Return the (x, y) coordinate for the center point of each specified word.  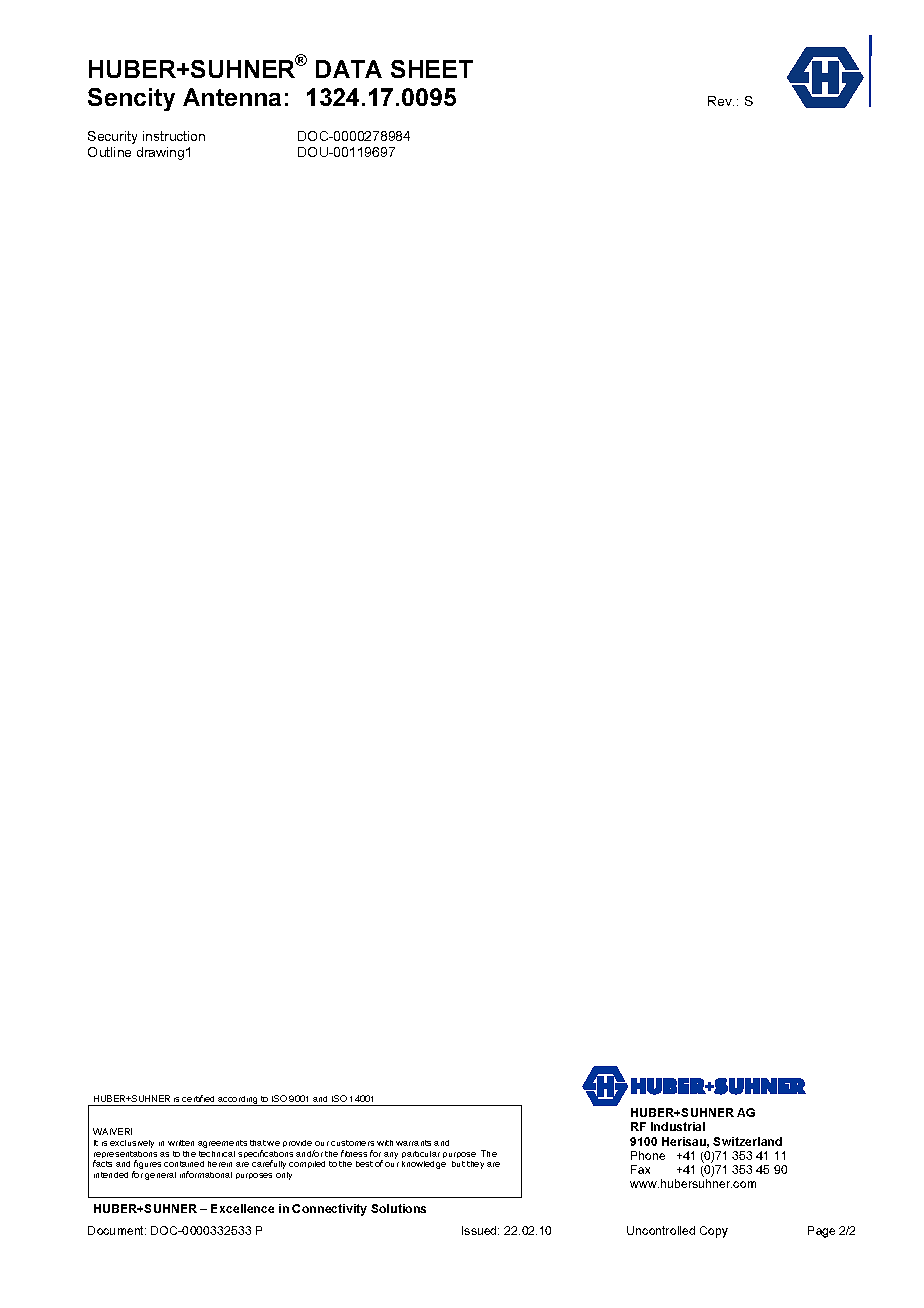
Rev (721, 101)
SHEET (432, 69)
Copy (714, 1232)
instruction (174, 136)
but (458, 1164)
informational (206, 1174)
